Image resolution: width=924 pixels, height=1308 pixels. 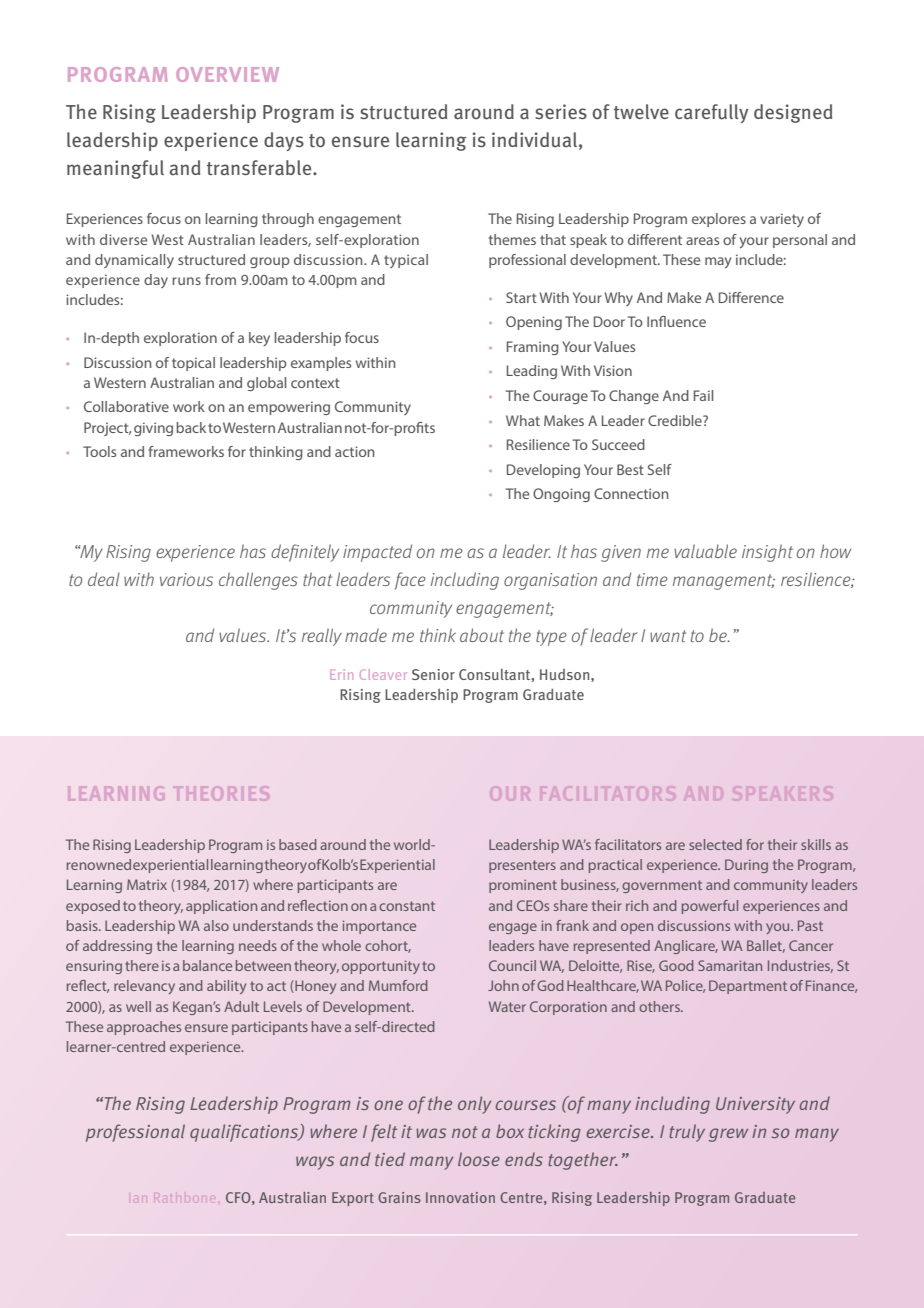 What do you see at coordinates (561, 111) in the image?
I see `series` at bounding box center [561, 111].
